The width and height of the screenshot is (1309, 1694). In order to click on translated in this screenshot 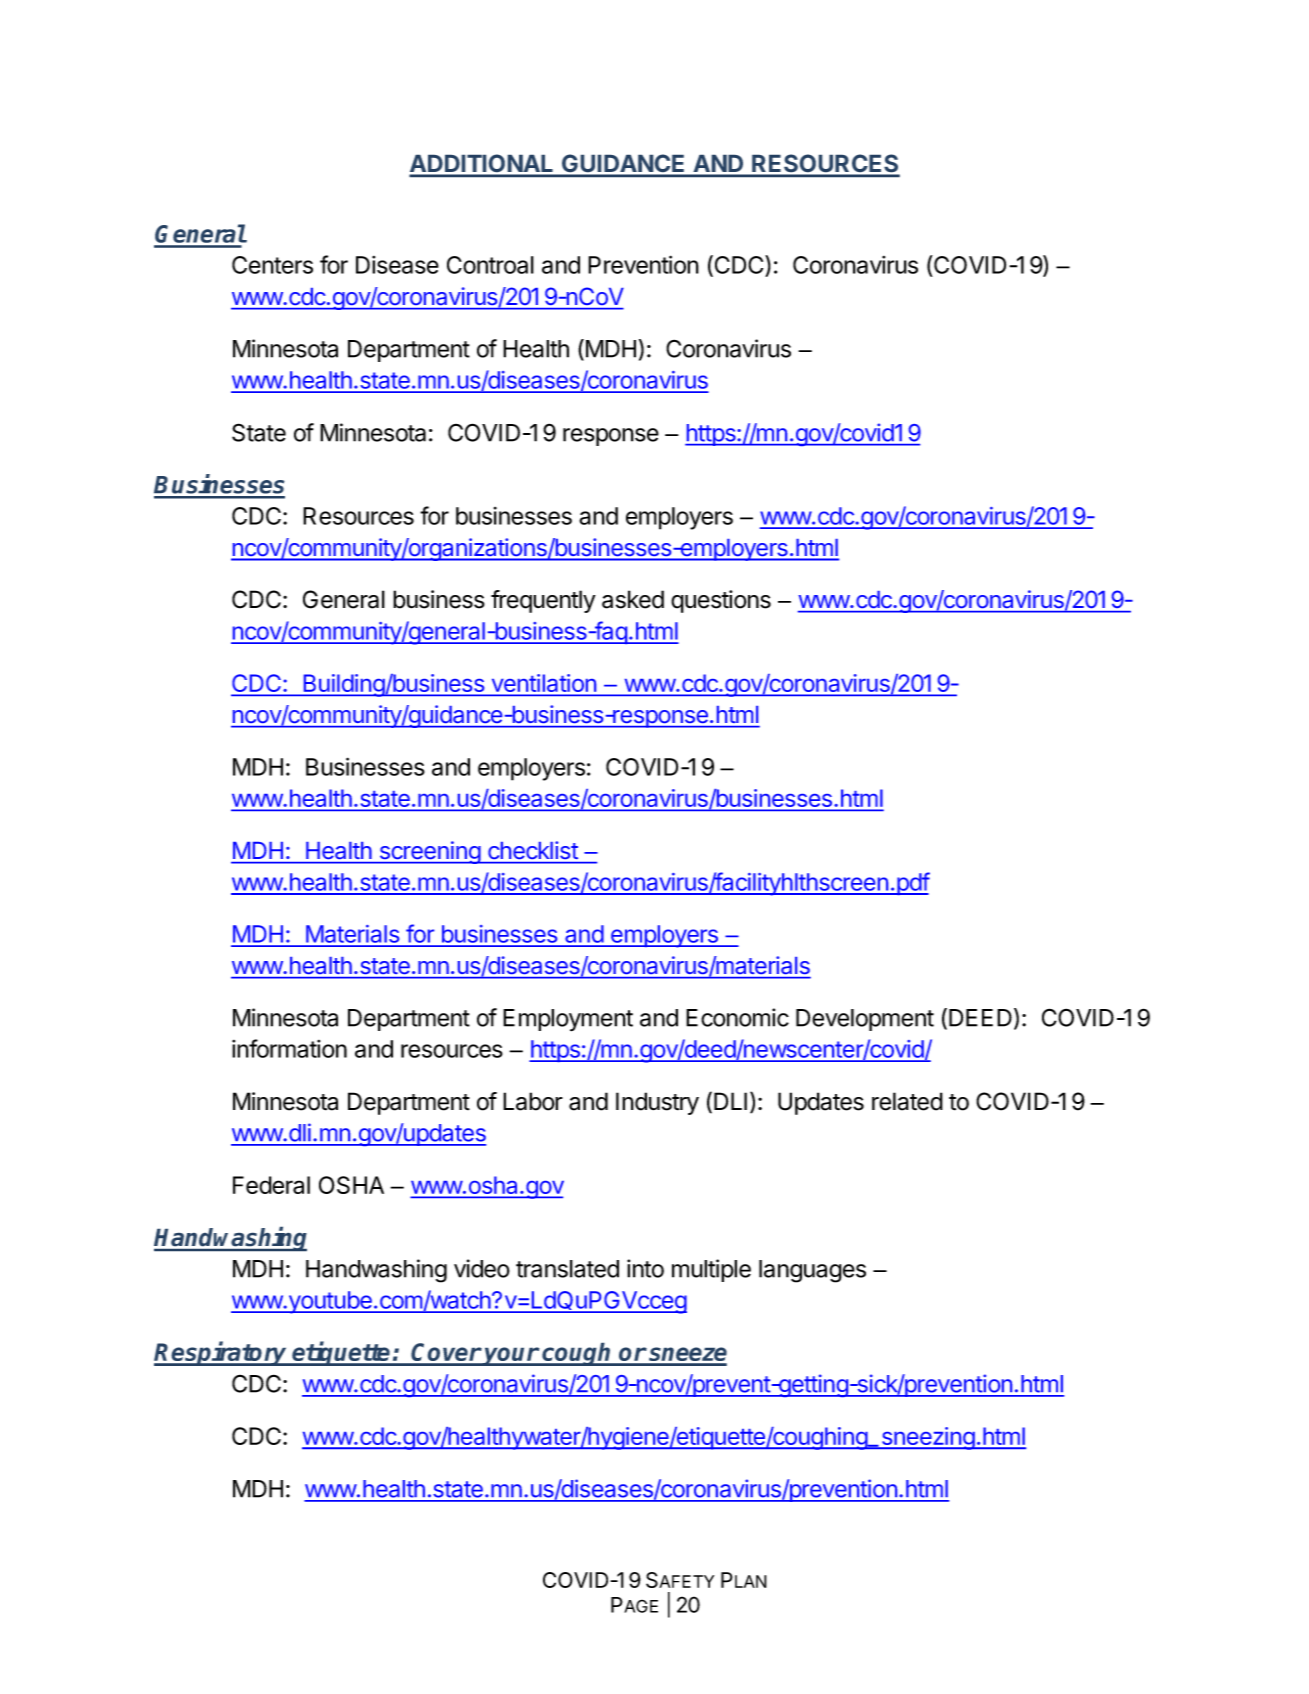, I will do `click(567, 1269)`.
